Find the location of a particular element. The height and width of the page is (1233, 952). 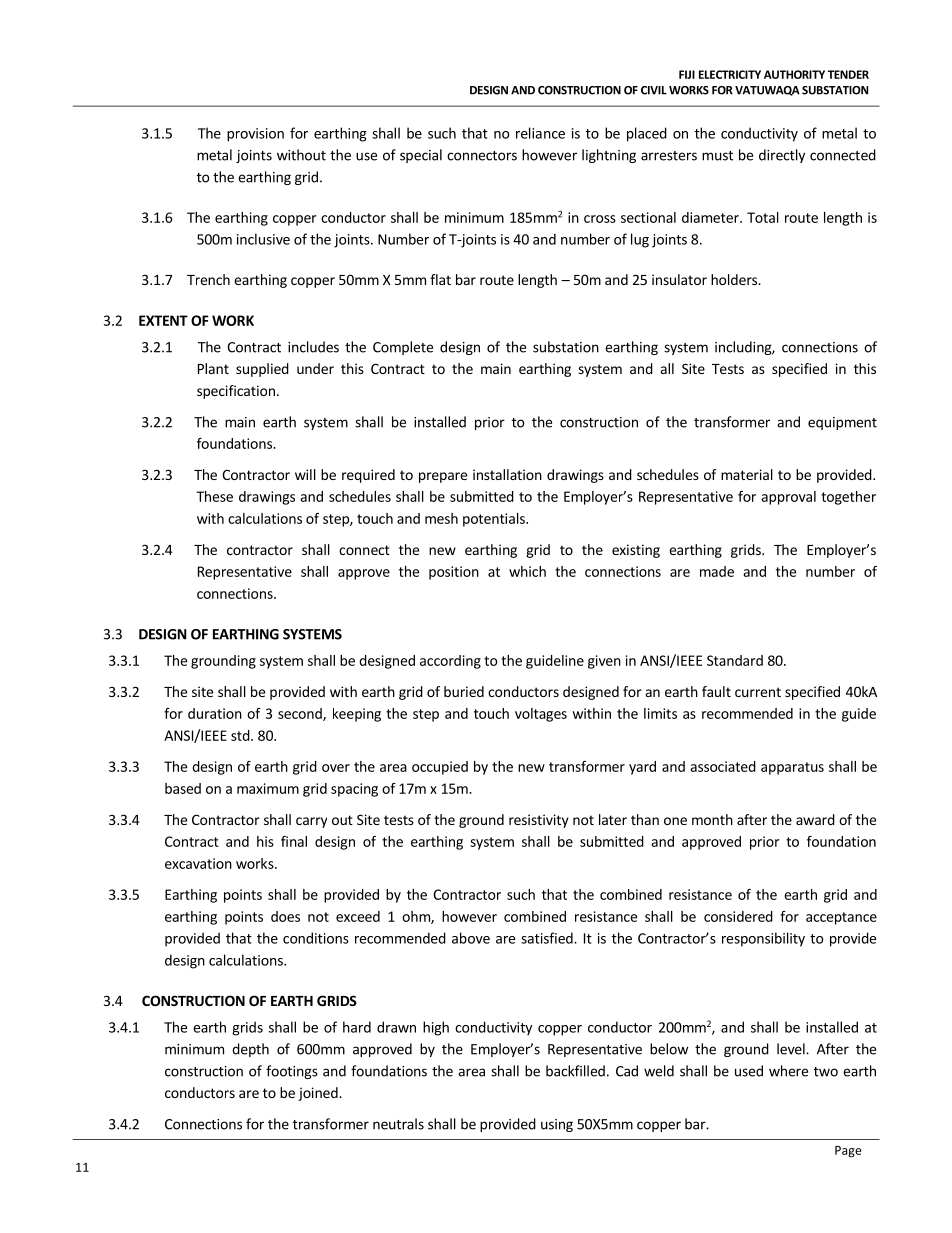

Standard is located at coordinates (735, 660).
